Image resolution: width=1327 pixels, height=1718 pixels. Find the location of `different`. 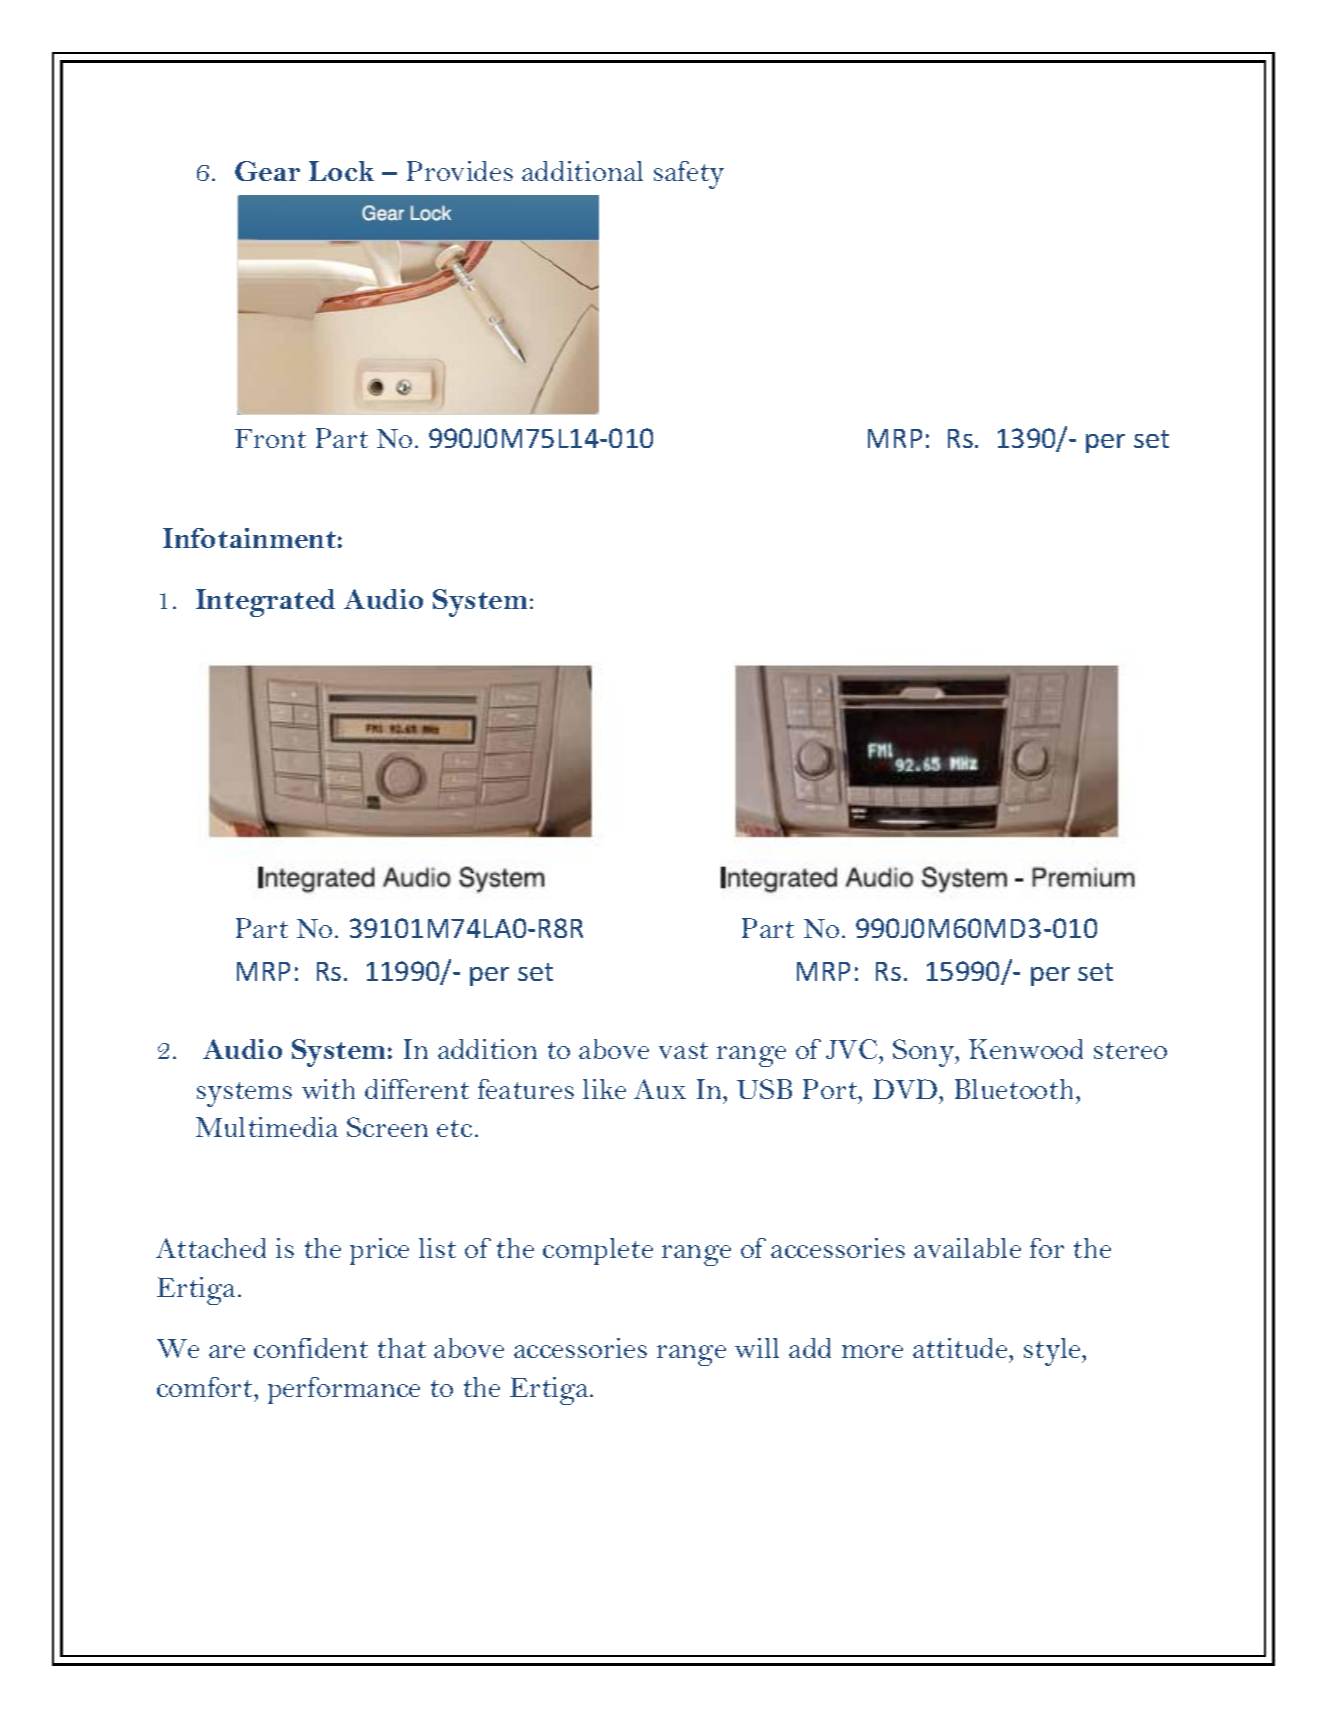

different is located at coordinates (417, 1089).
